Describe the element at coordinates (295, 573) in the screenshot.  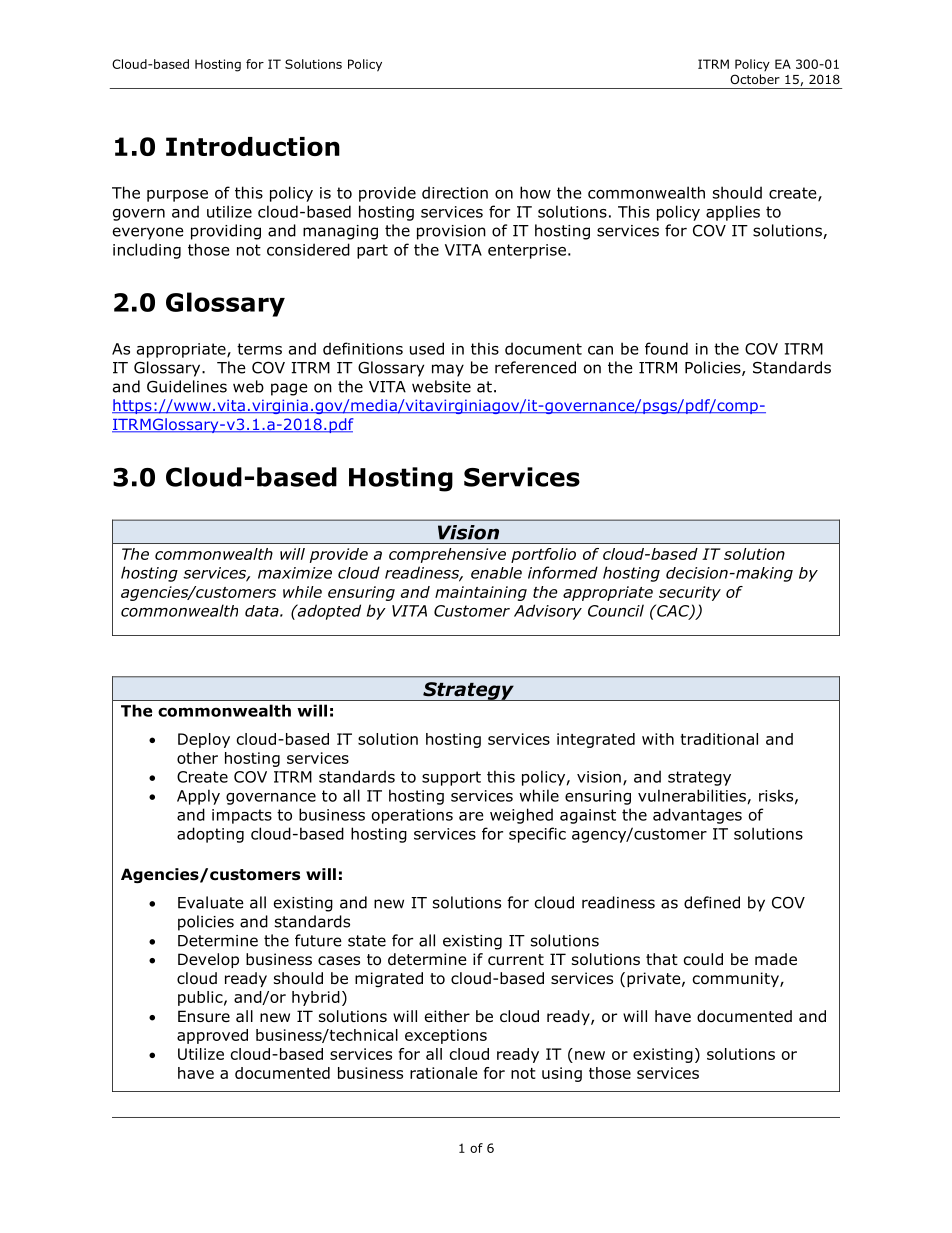
I see `maximize` at that location.
